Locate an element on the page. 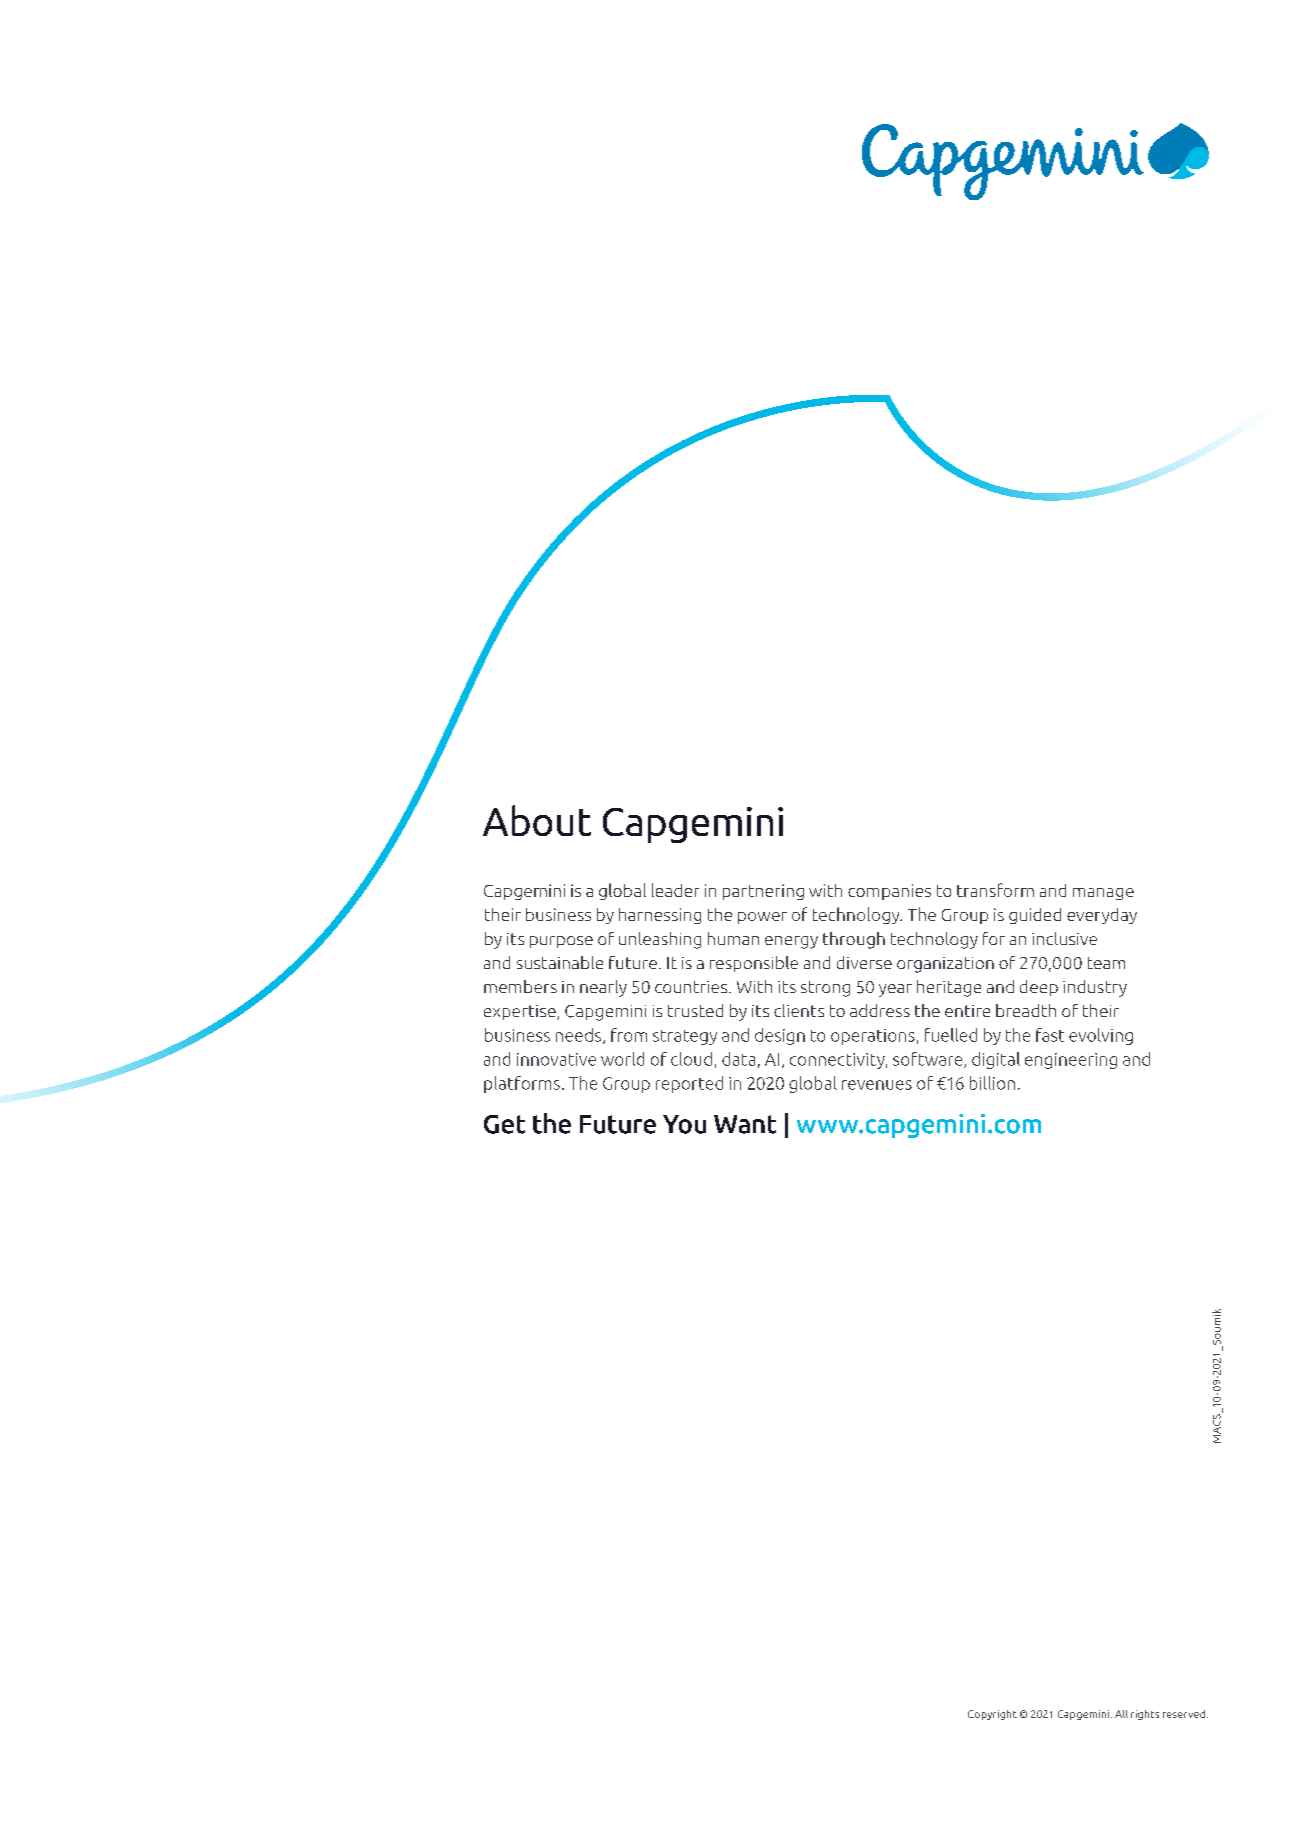 The image size is (1302, 1842). innovative is located at coordinates (556, 1059).
